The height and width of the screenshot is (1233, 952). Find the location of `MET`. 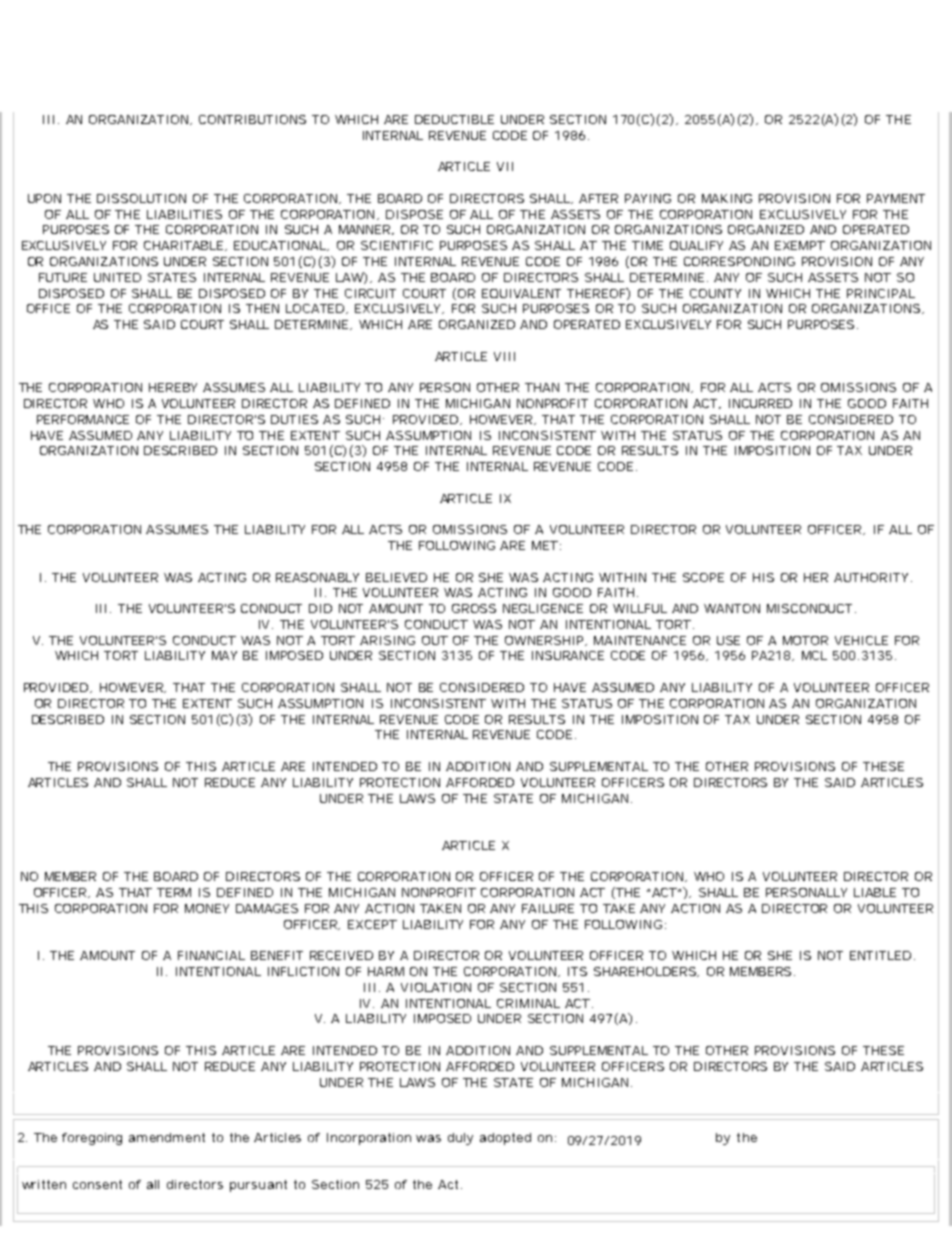

MET is located at coordinates (545, 545).
